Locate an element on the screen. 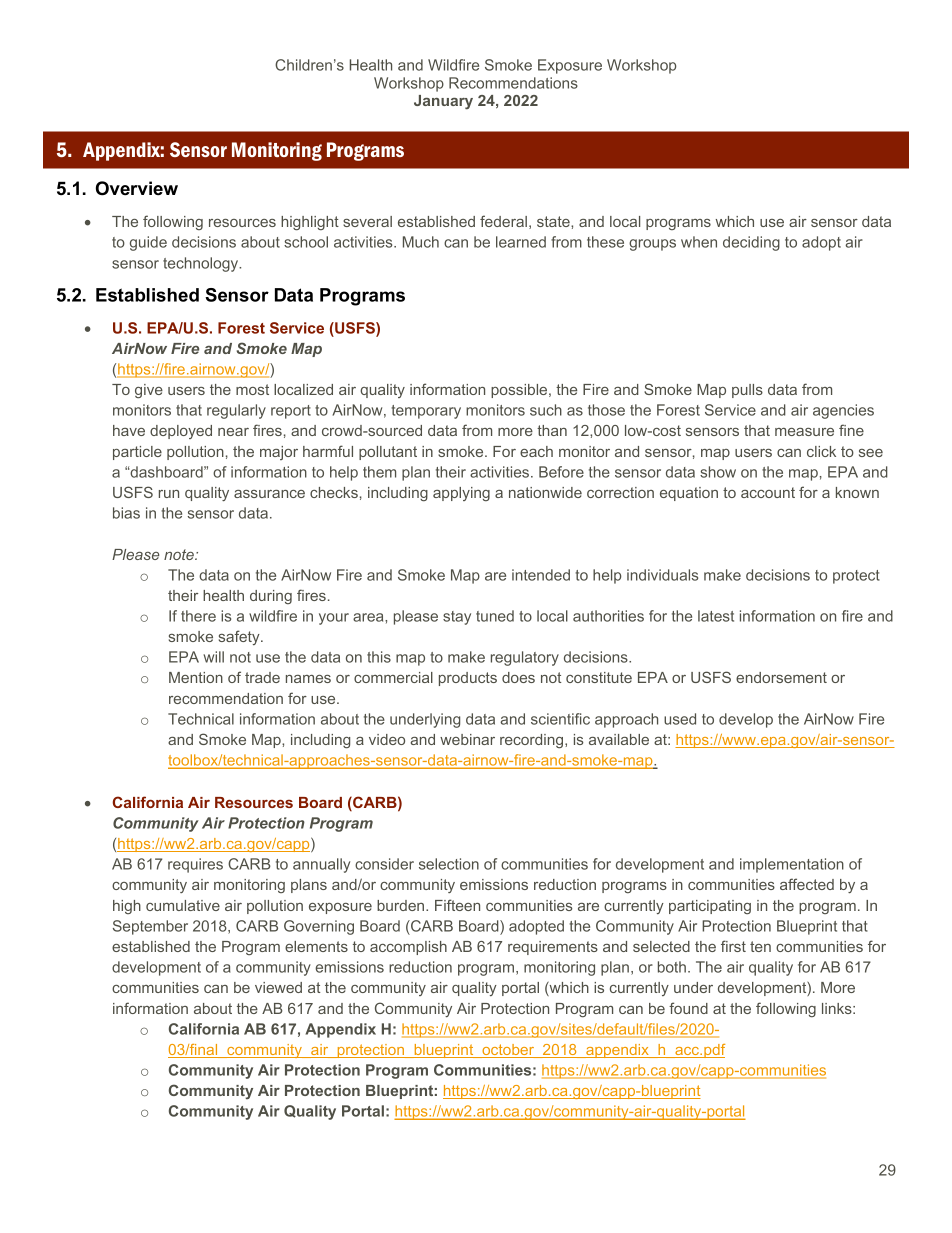  technology is located at coordinates (202, 264).
